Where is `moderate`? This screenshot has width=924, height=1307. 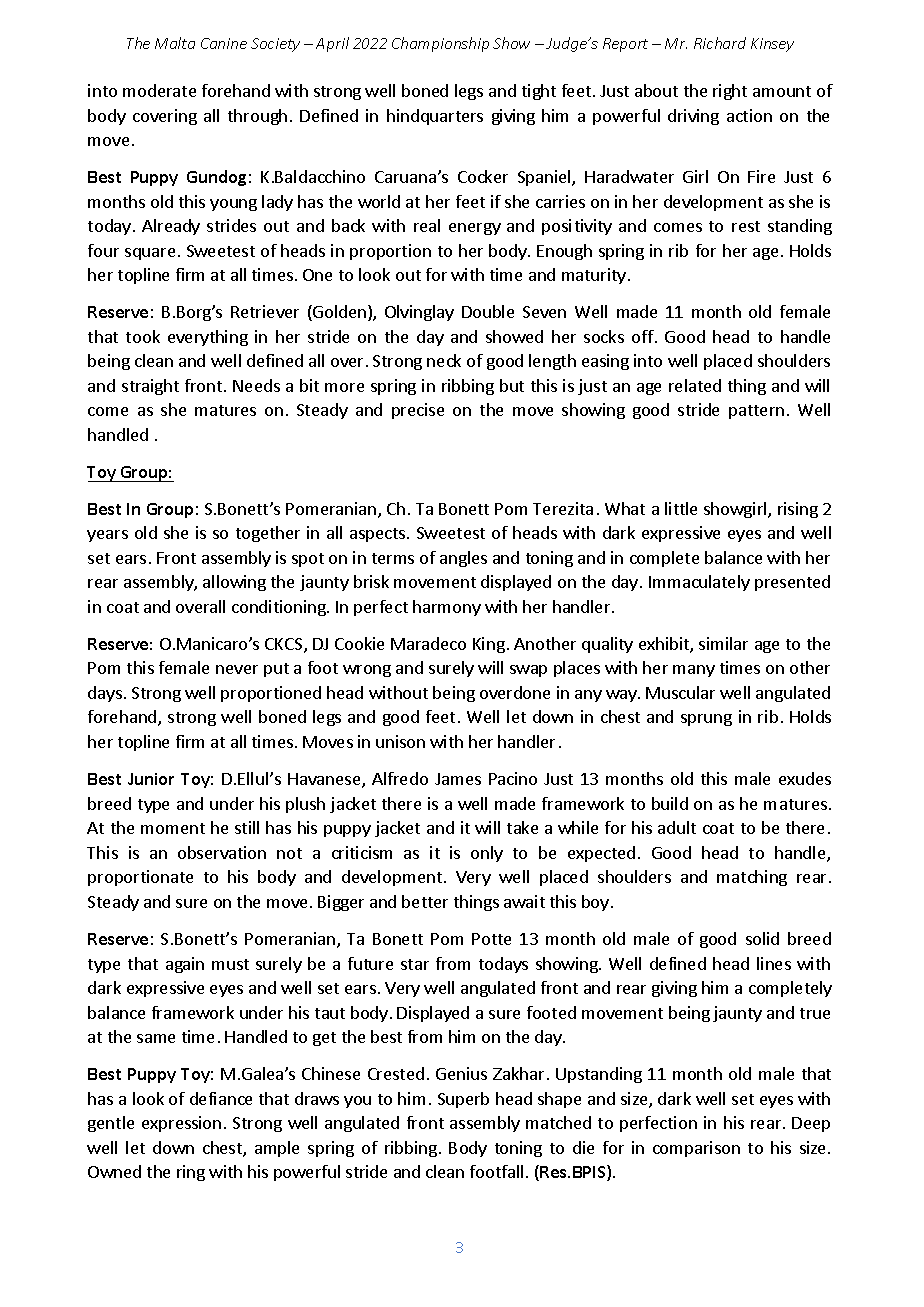
moderate is located at coordinates (159, 90).
